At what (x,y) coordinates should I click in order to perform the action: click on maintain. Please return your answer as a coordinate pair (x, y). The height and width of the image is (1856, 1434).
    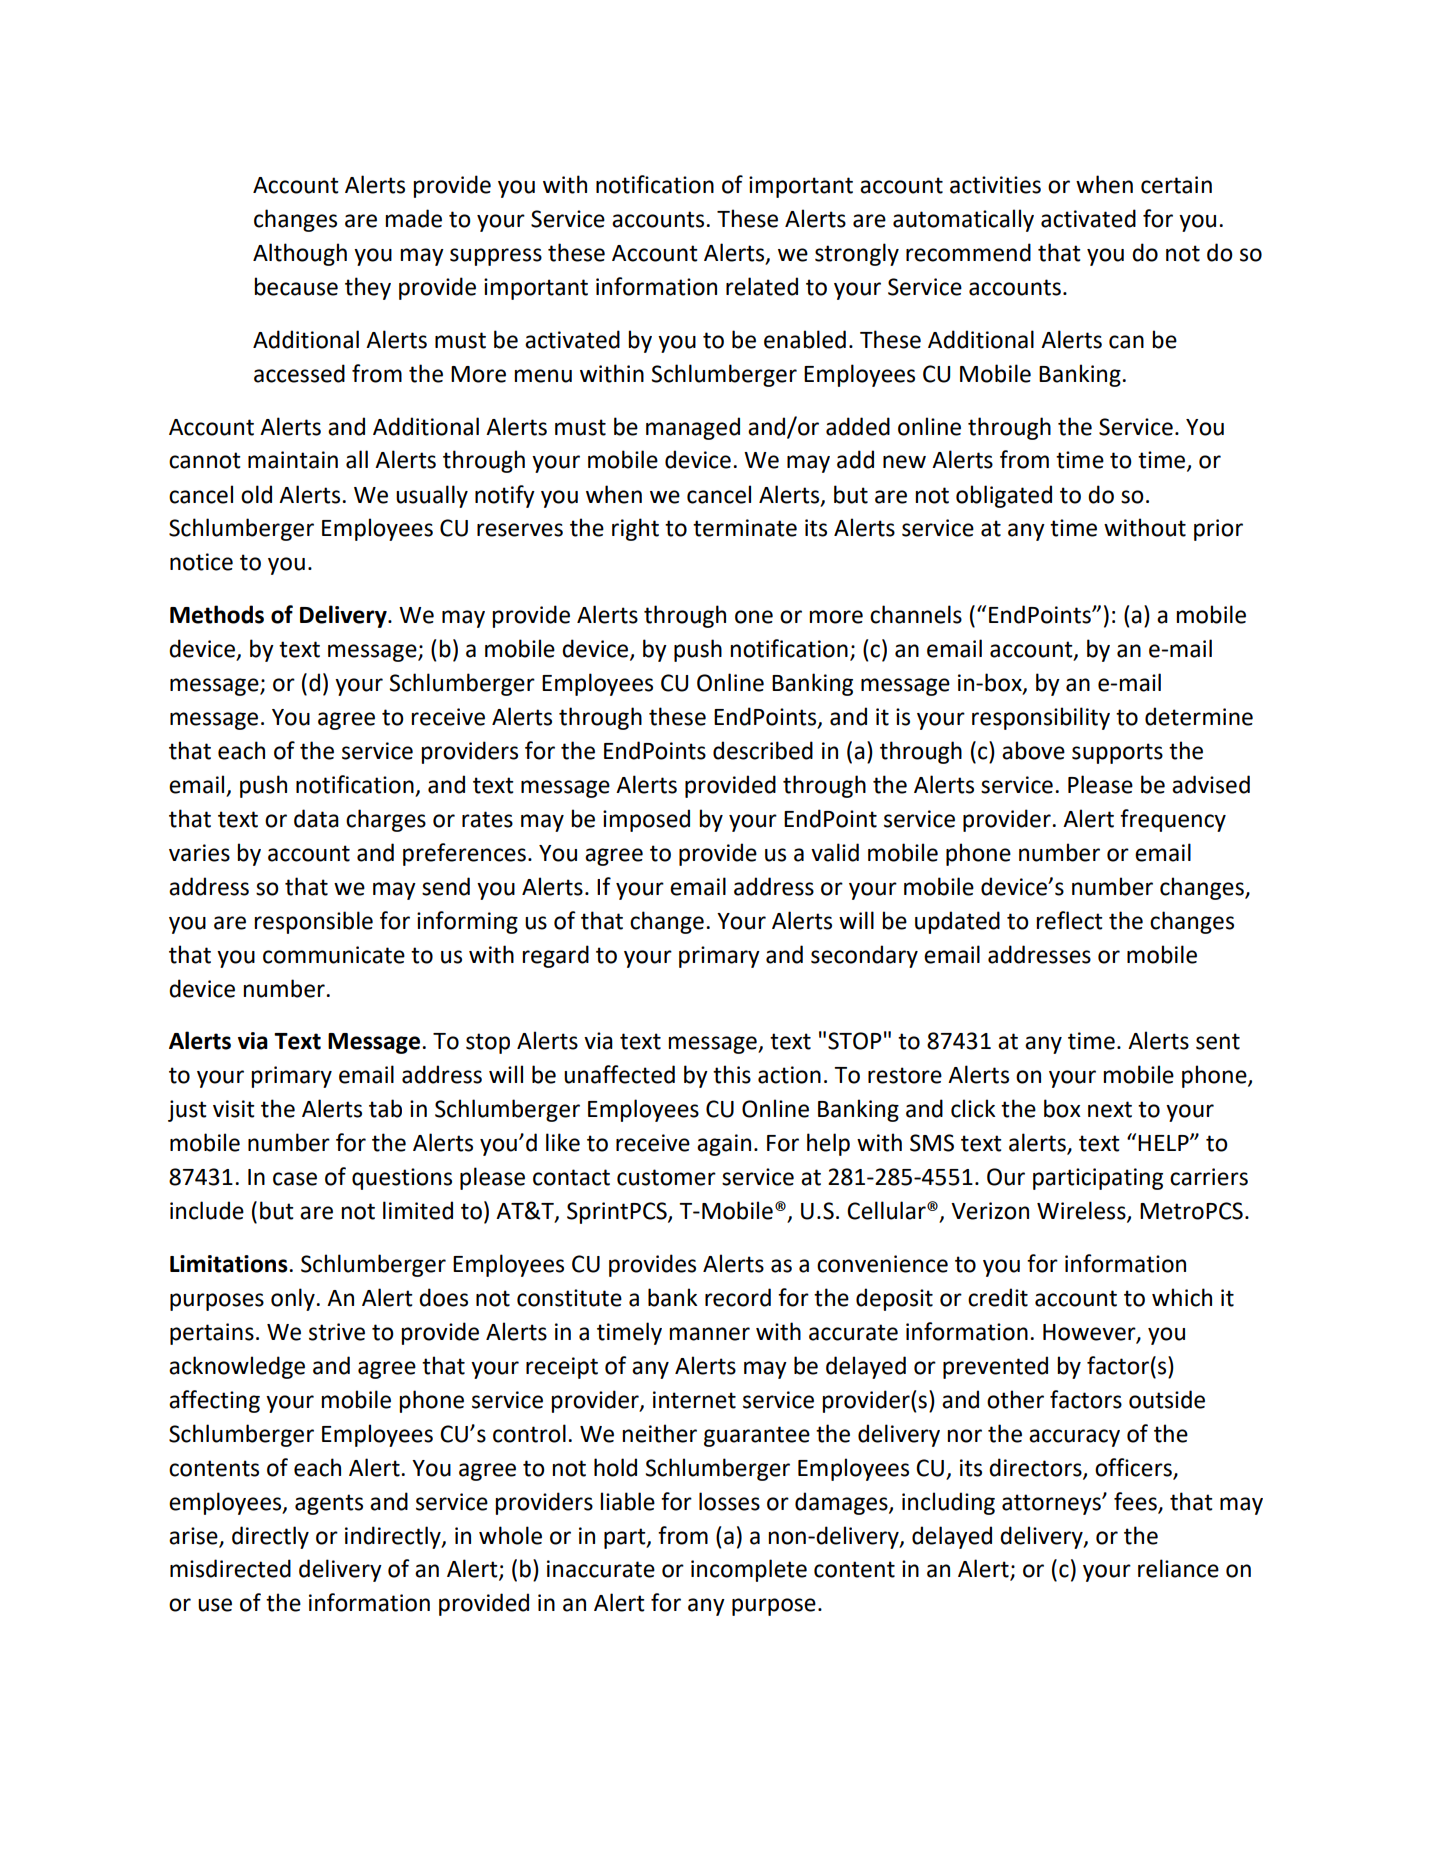
    Looking at the image, I should click on (293, 460).
